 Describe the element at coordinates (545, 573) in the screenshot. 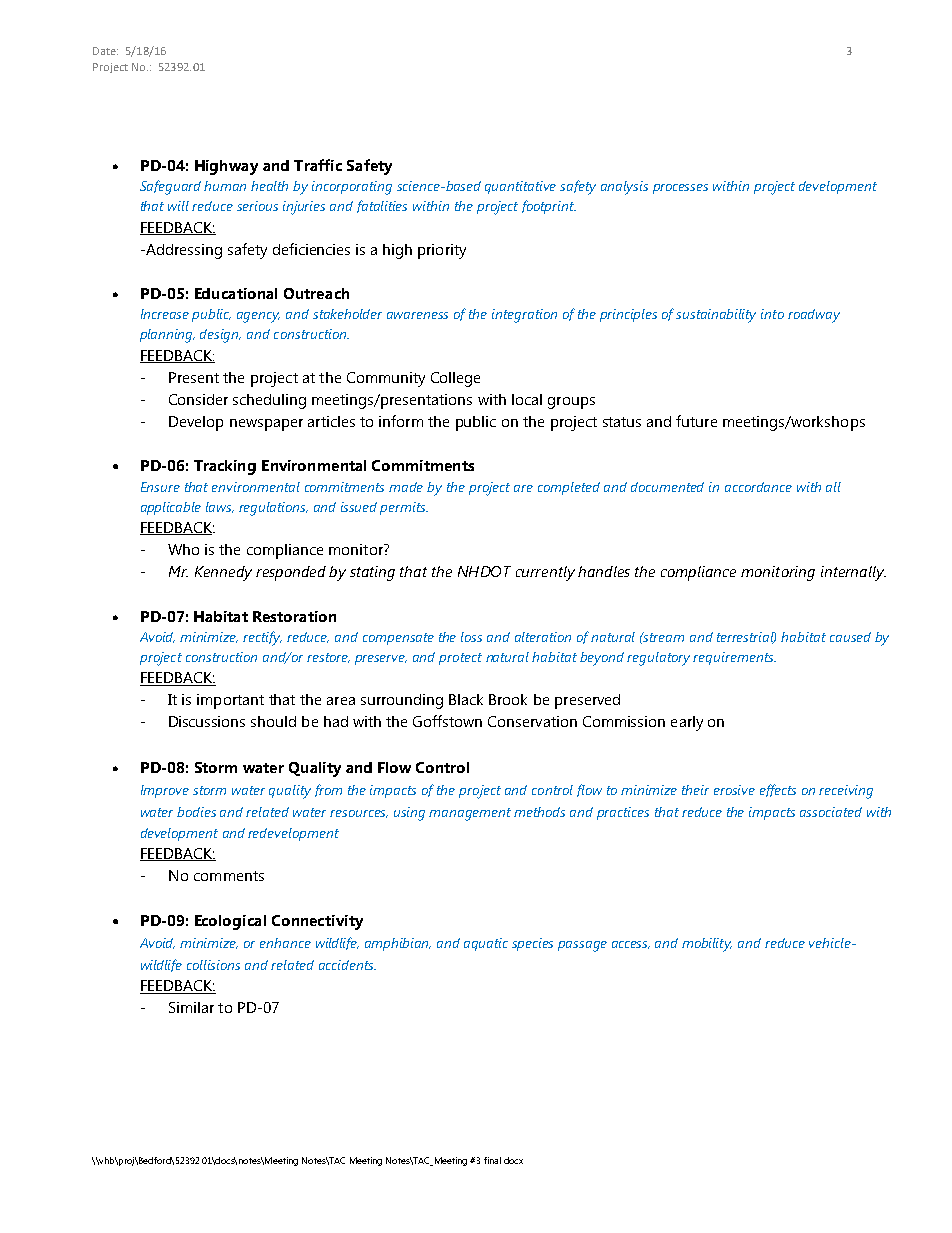

I see `currently` at that location.
